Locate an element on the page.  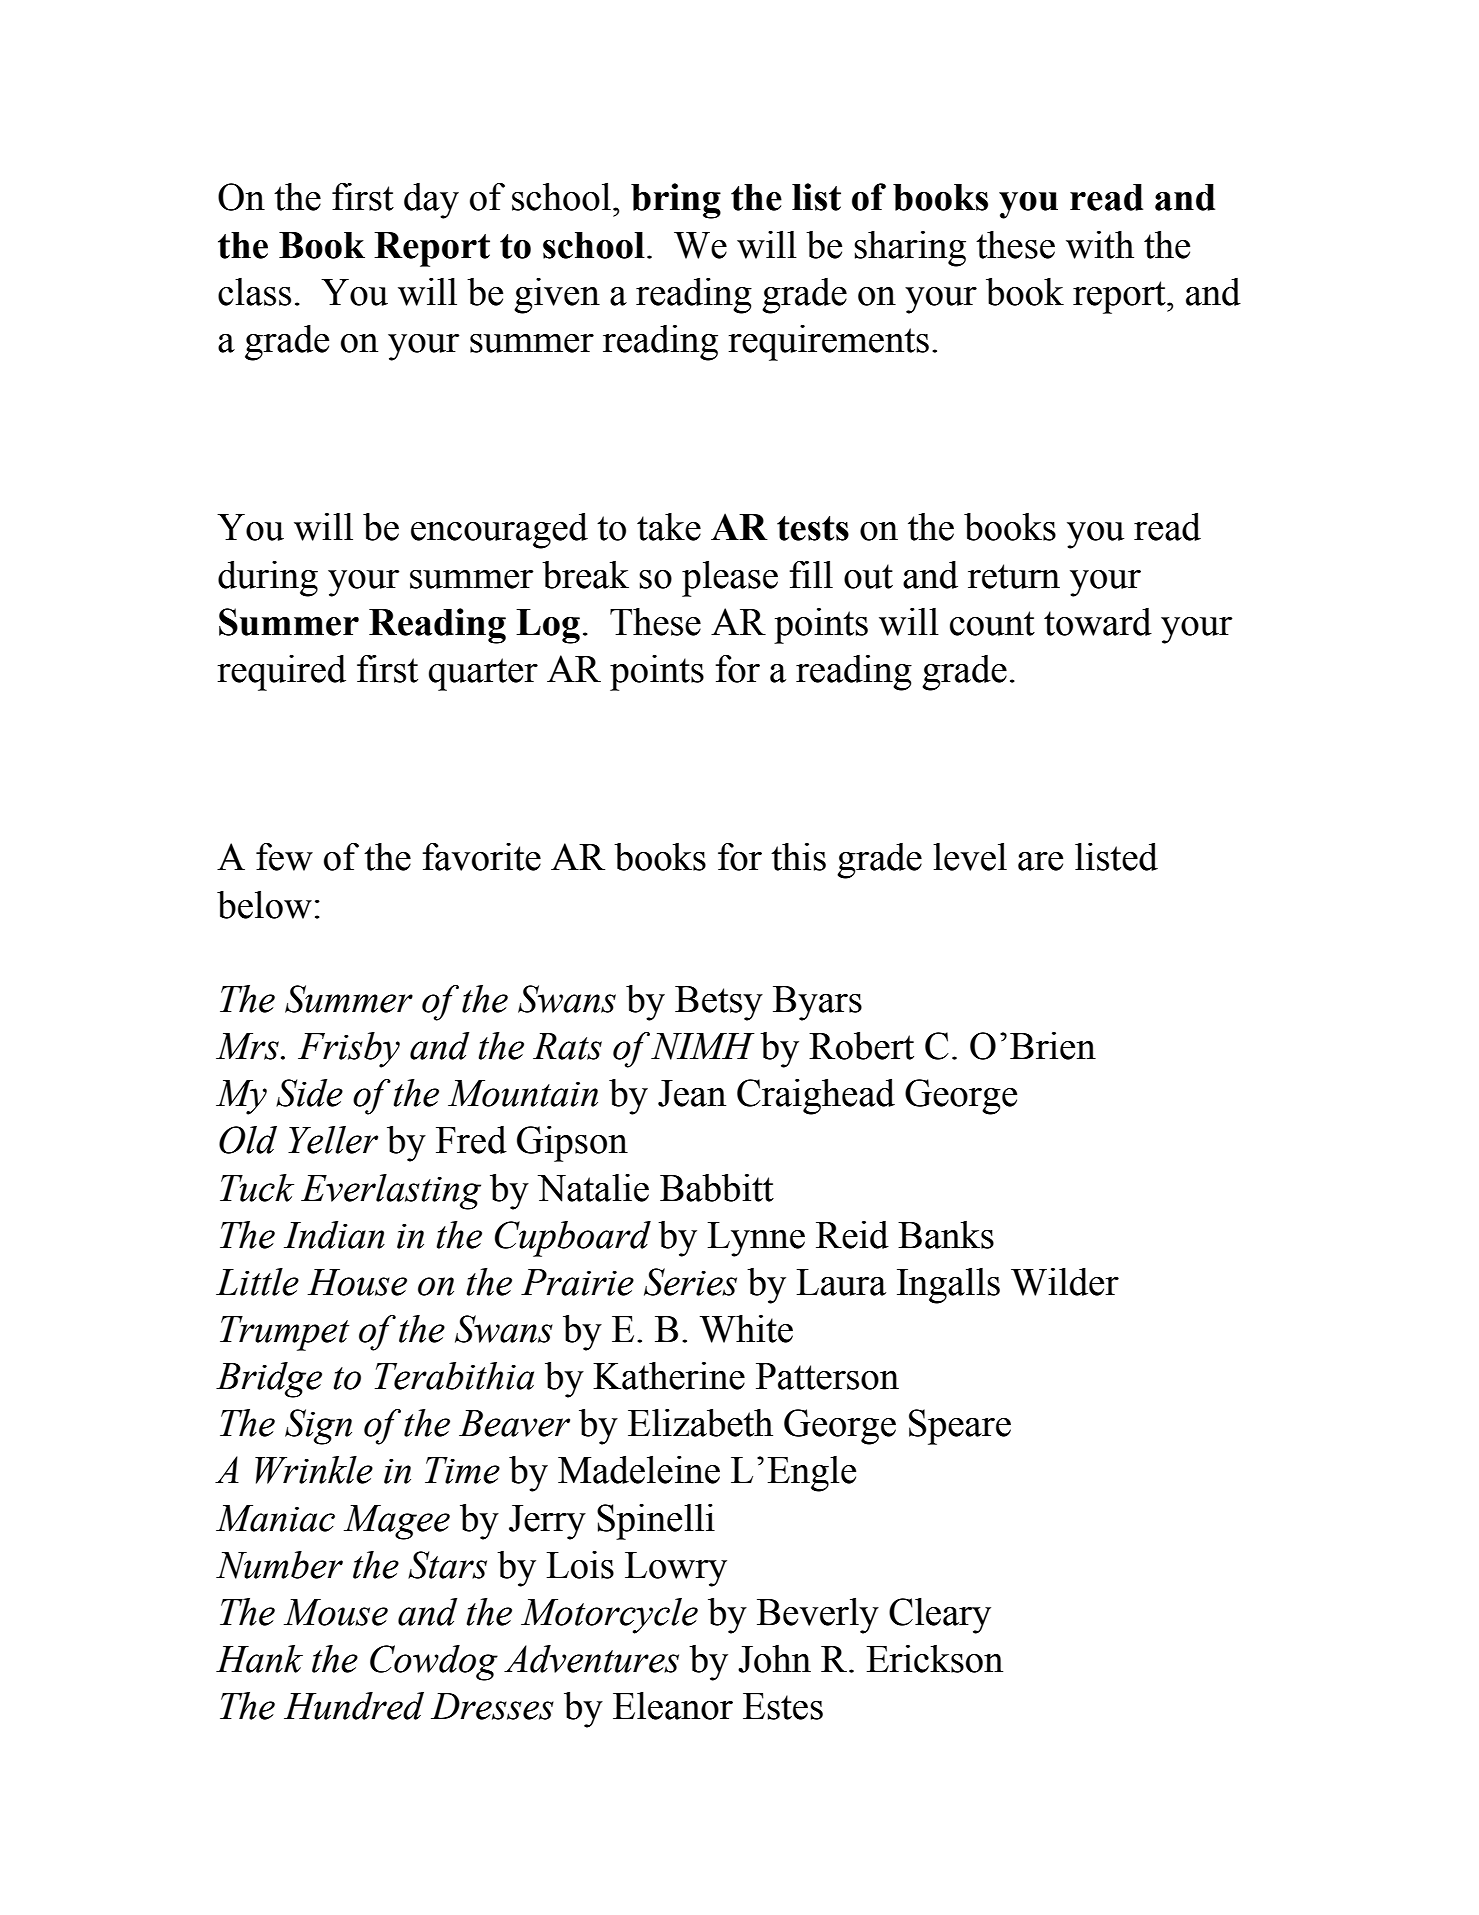
level is located at coordinates (970, 857).
